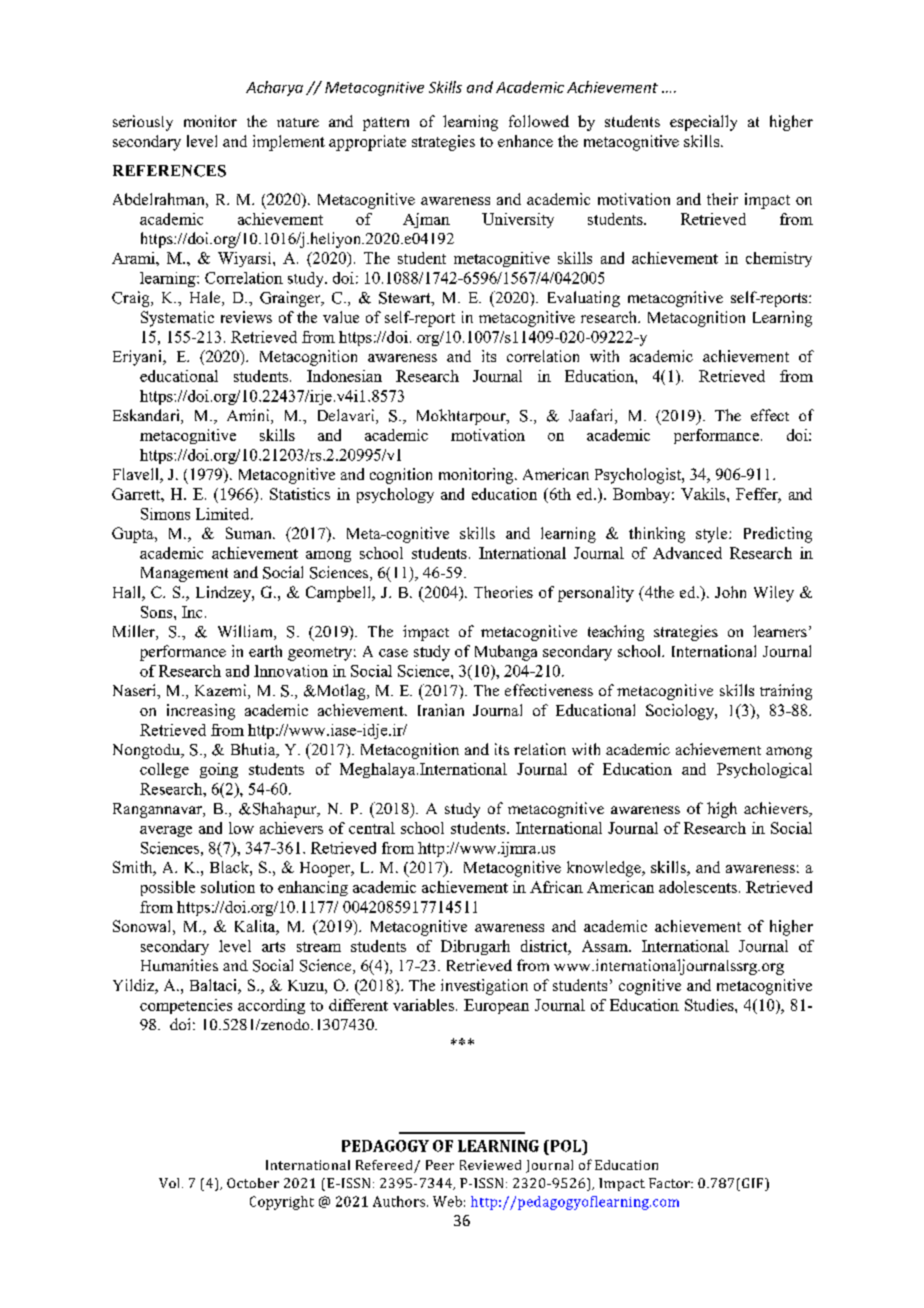 The image size is (924, 1308). What do you see at coordinates (730, 592) in the document?
I see `John` at bounding box center [730, 592].
